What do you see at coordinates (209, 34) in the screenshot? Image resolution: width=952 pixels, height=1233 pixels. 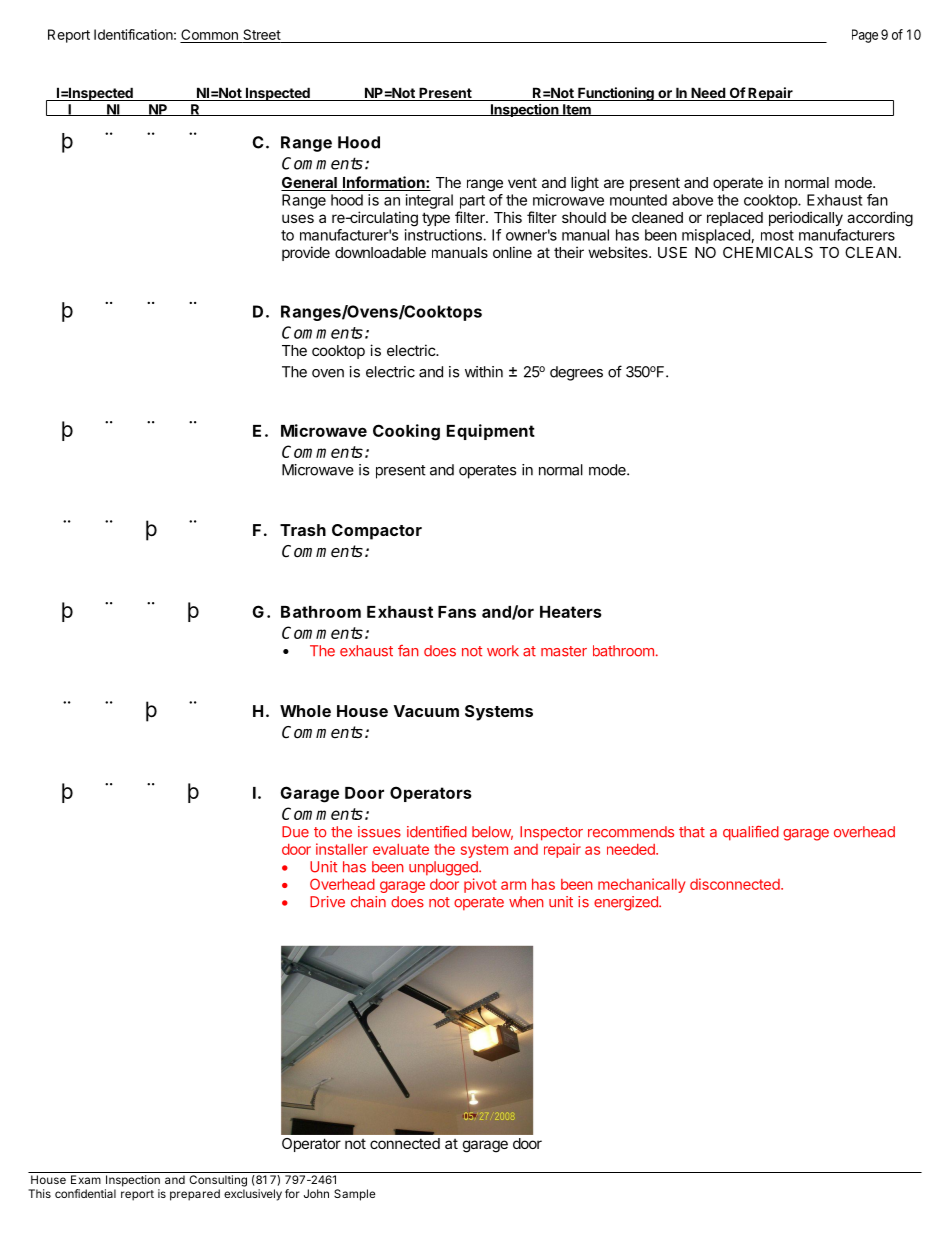 I see `Common` at bounding box center [209, 34].
